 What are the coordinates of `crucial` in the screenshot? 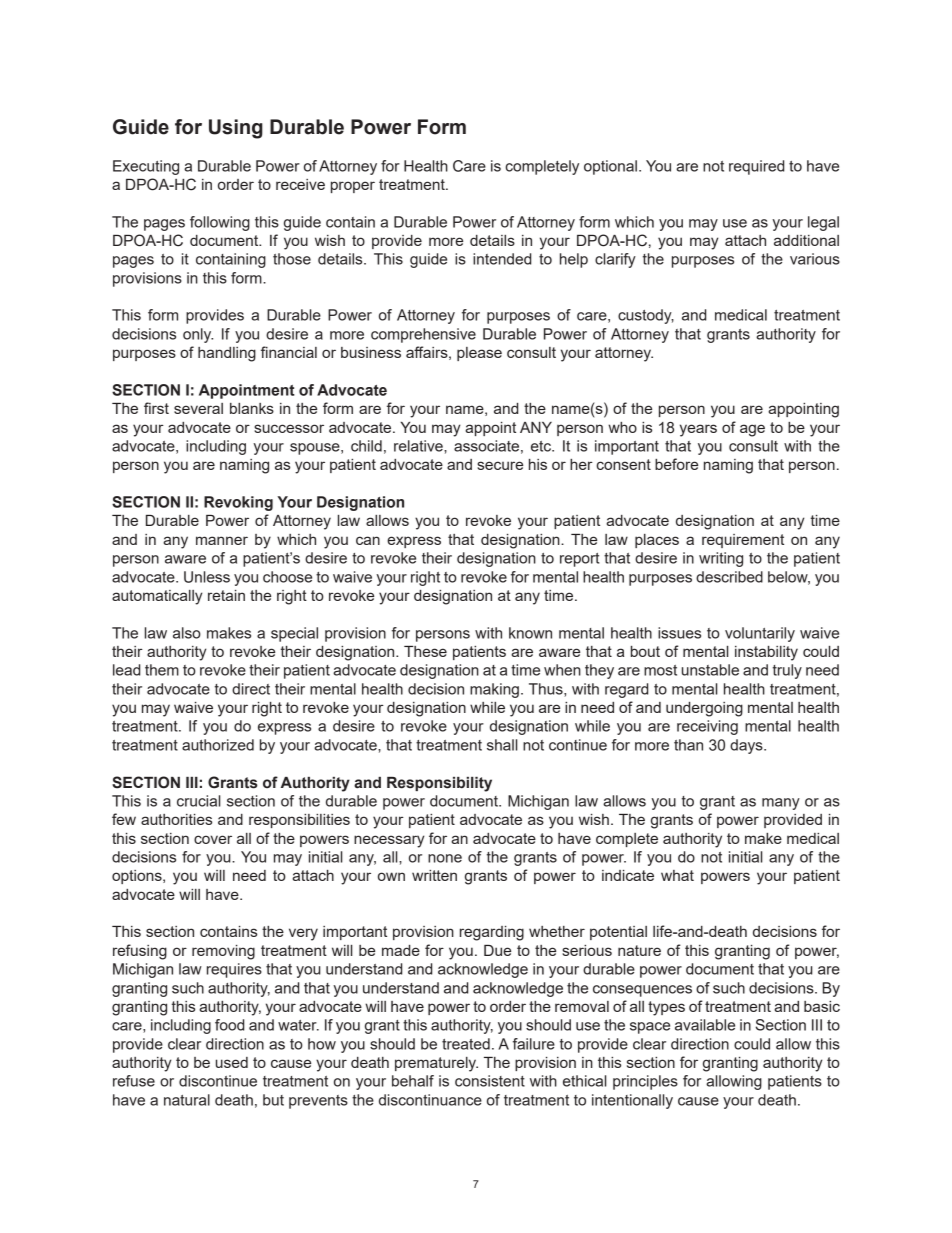 It's located at (198, 801).
